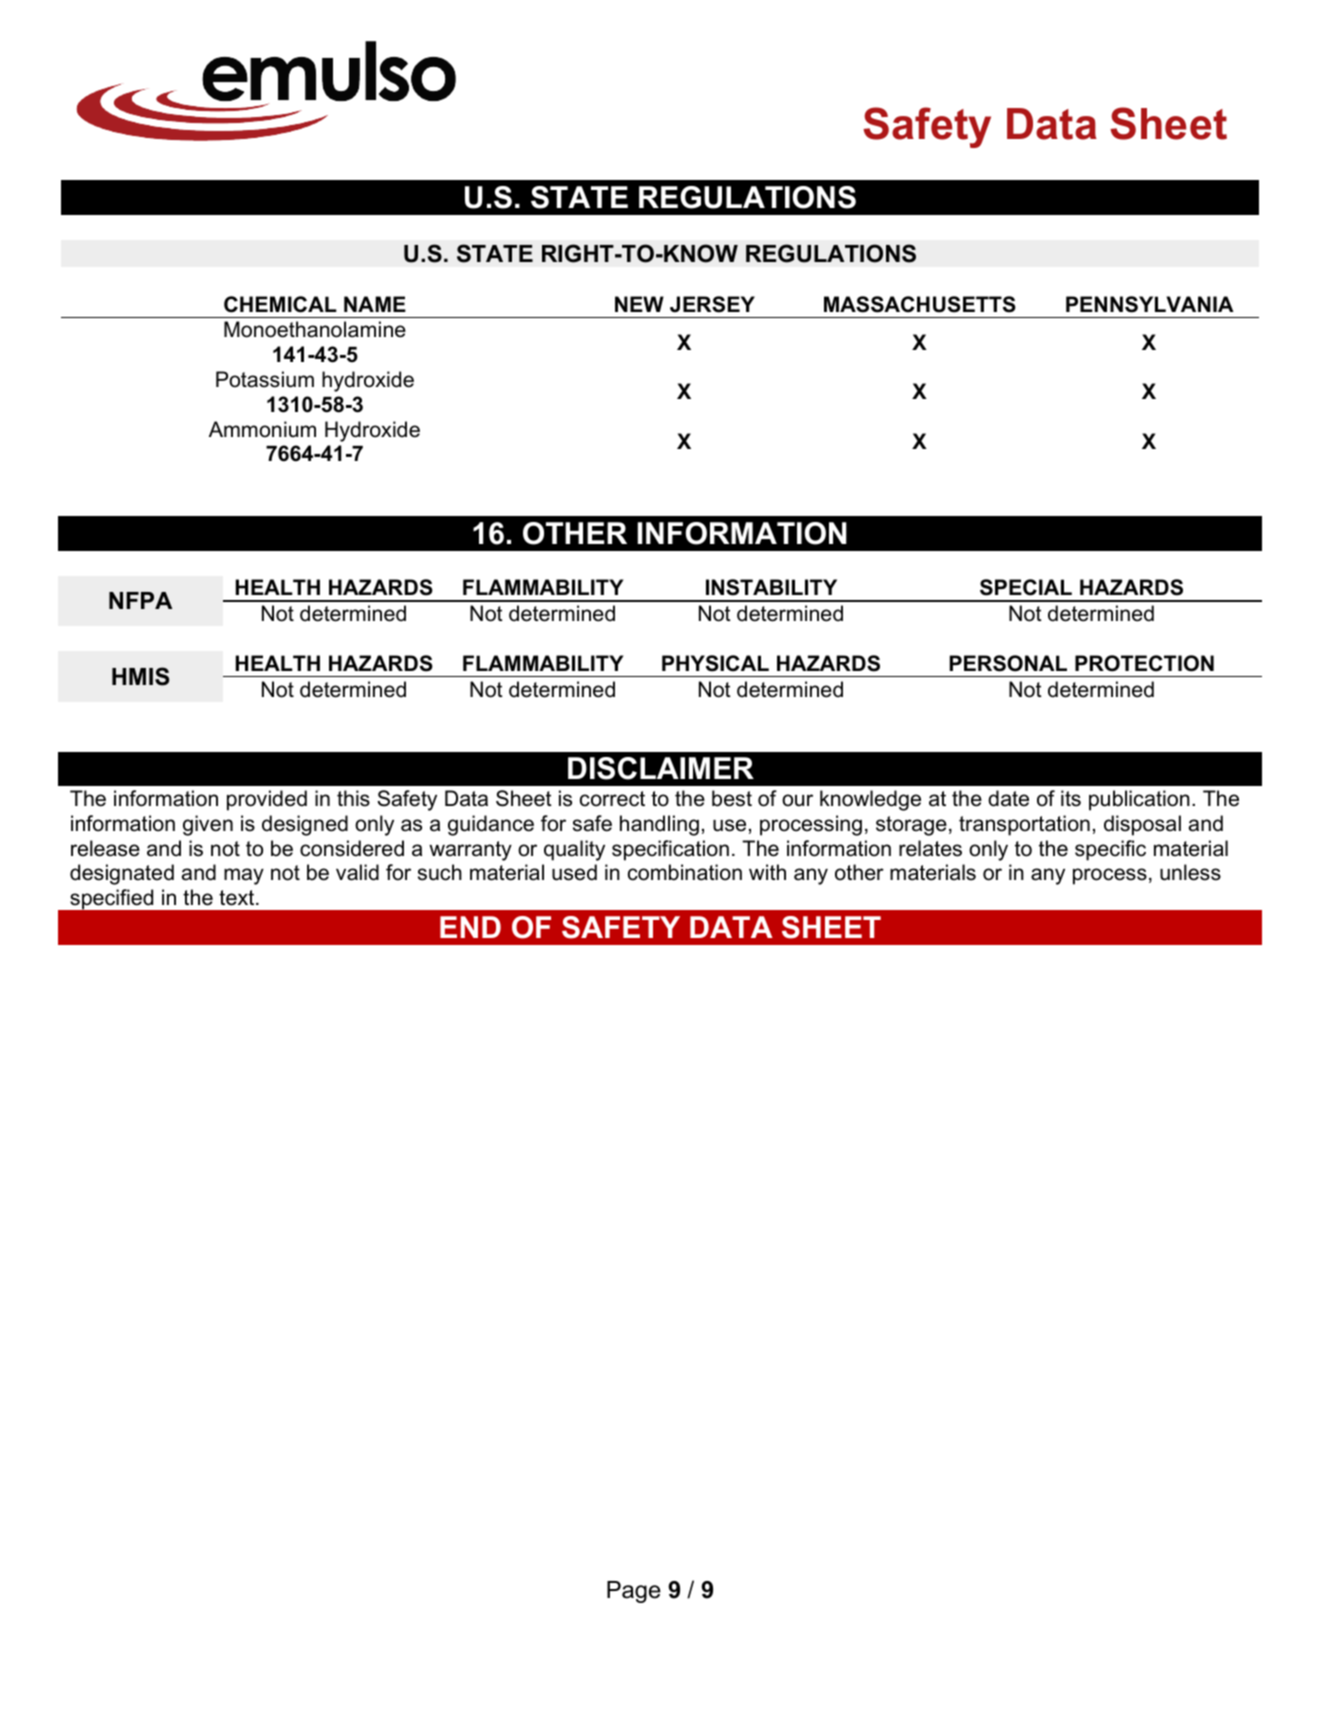 The width and height of the page is (1320, 1709). What do you see at coordinates (634, 1592) in the page?
I see `Page` at bounding box center [634, 1592].
